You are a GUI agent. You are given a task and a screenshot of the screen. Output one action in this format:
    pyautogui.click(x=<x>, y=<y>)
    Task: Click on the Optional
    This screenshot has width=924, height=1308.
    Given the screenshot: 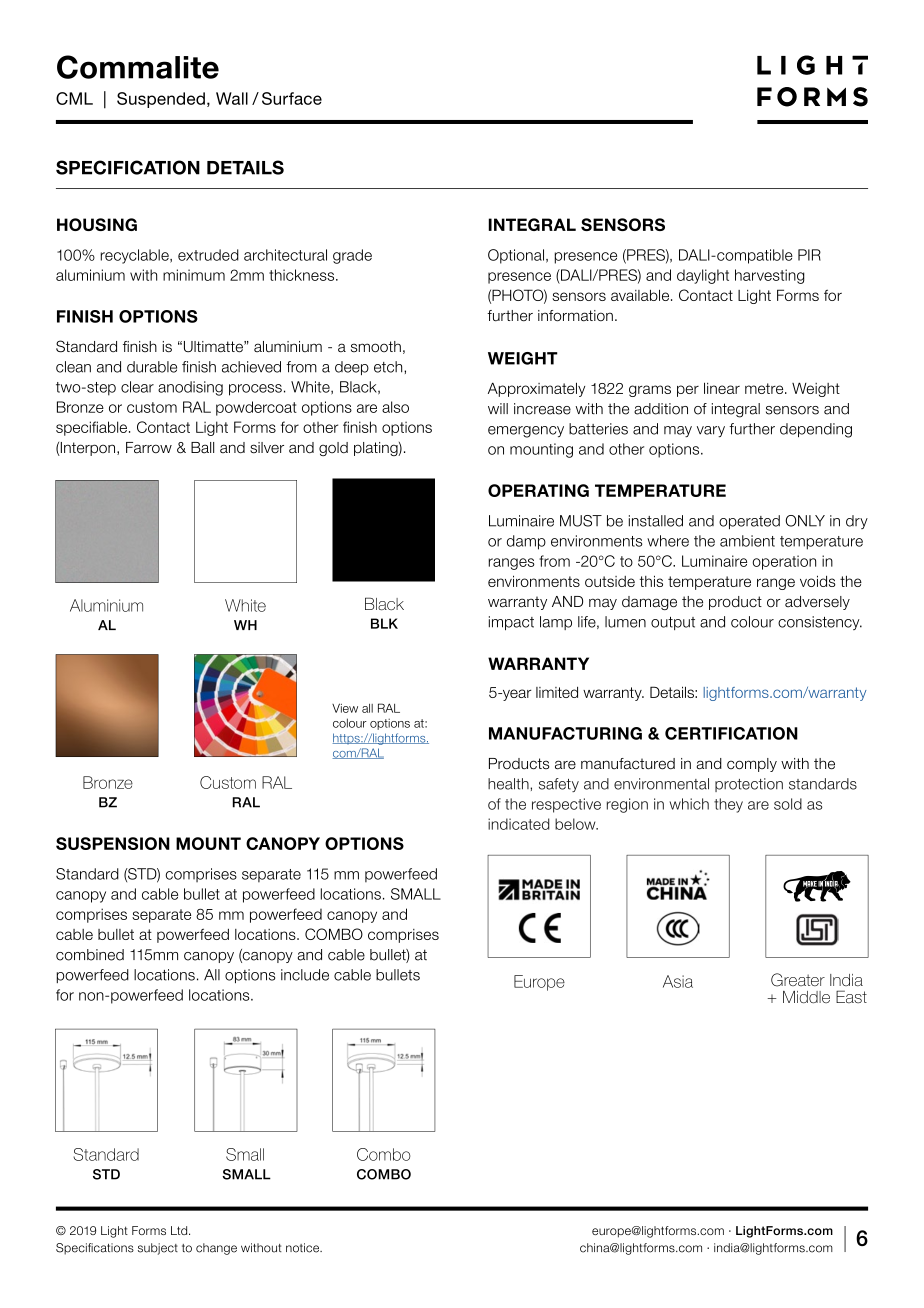 What is the action you would take?
    pyautogui.click(x=516, y=256)
